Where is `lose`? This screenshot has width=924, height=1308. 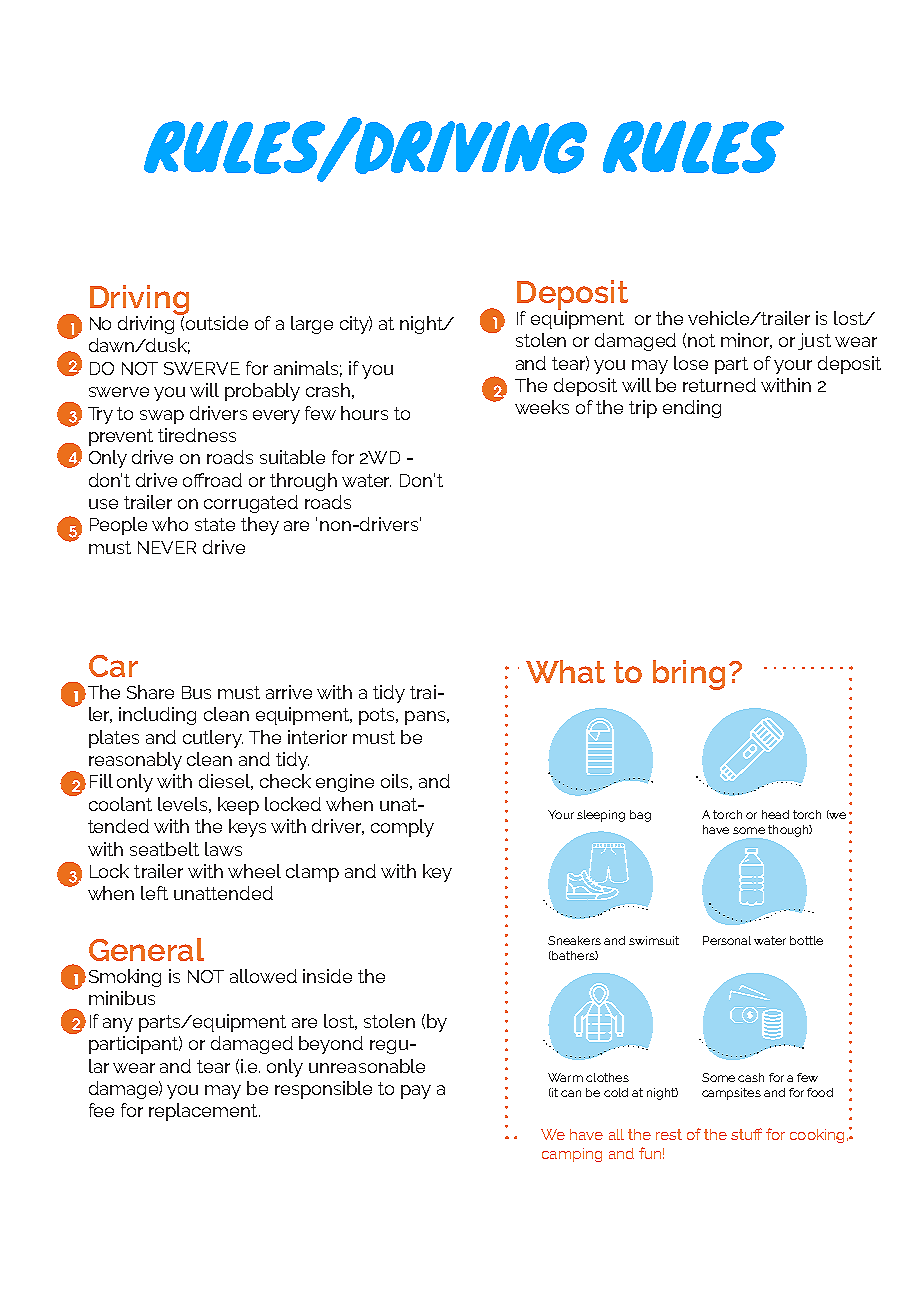
lose is located at coordinates (691, 363).
